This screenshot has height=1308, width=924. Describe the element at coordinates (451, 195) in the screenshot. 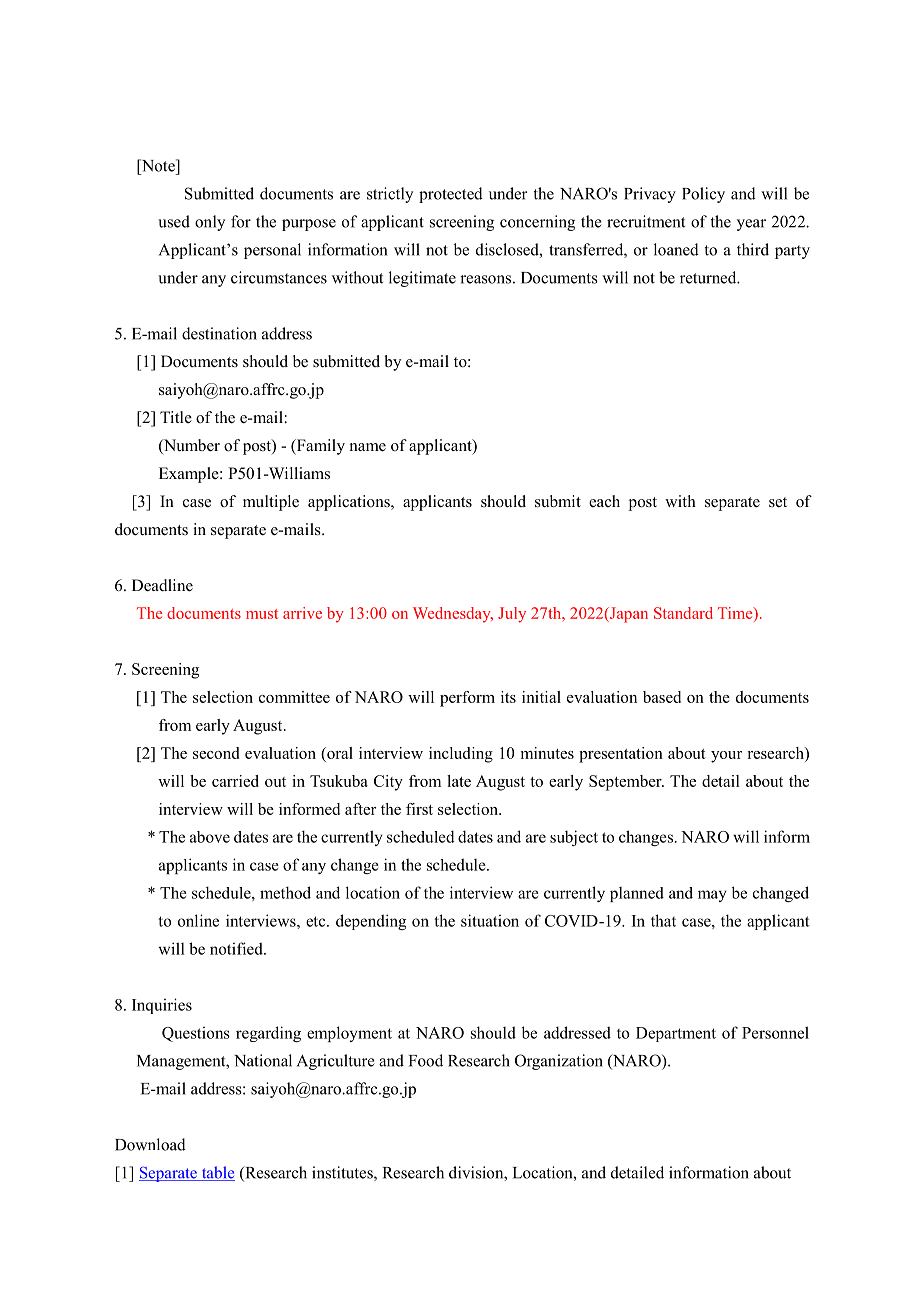

I see `protected` at that location.
